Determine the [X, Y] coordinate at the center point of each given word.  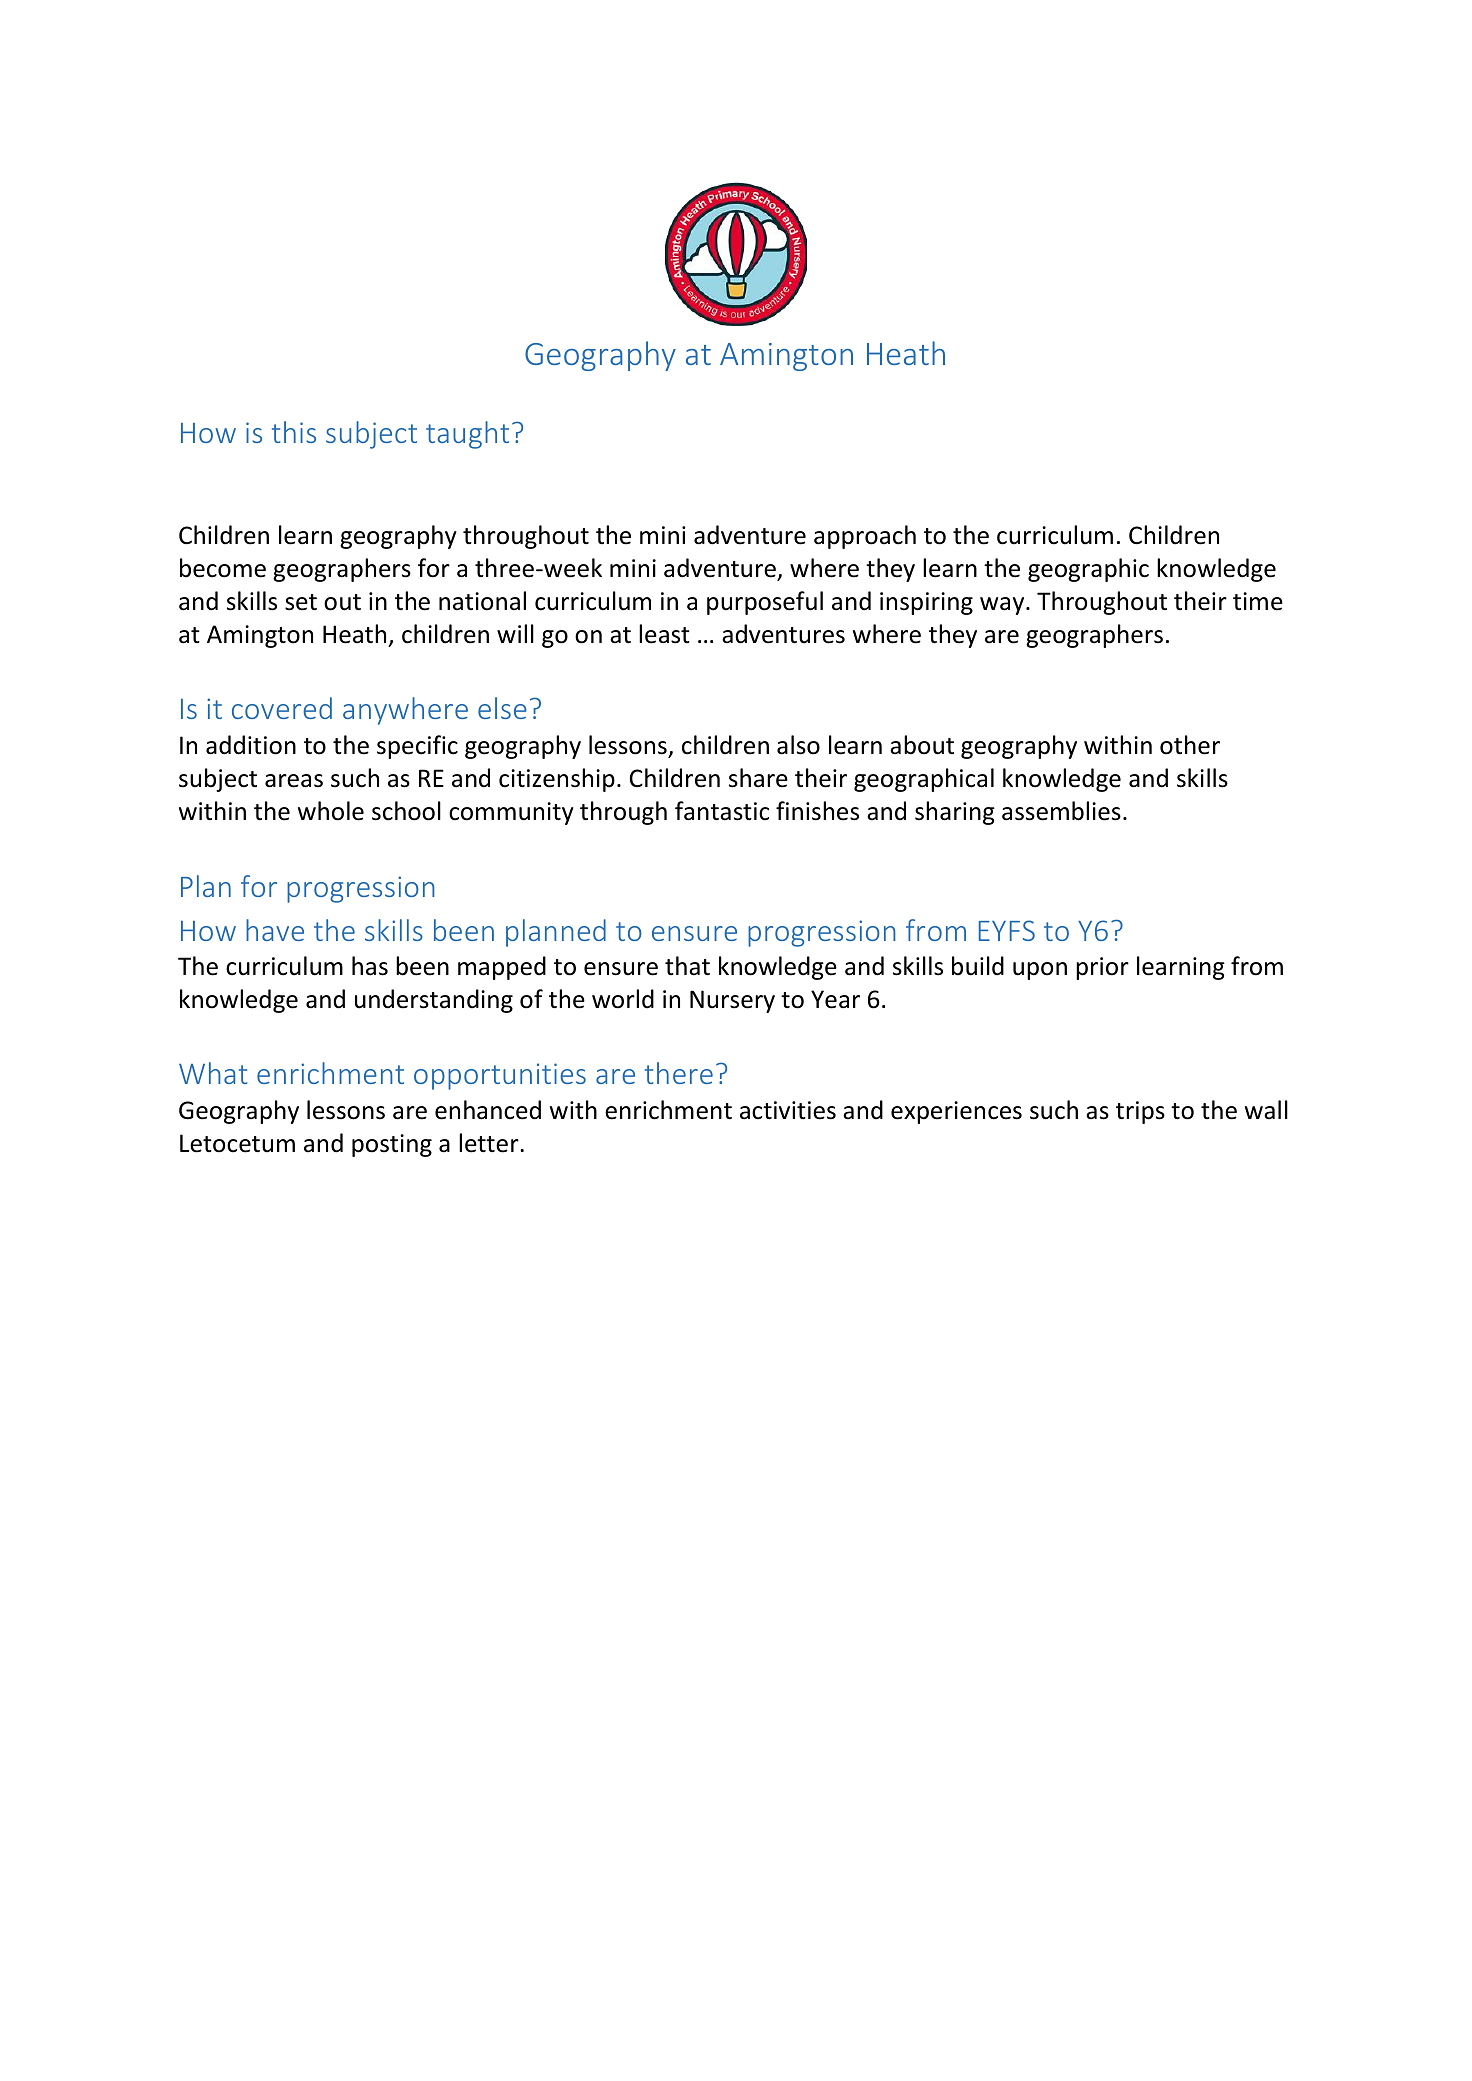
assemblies [1061, 811]
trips [1140, 1112]
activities [788, 1110]
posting [392, 1145]
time [1258, 601]
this [294, 432]
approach [865, 537]
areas [294, 781]
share [758, 778]
